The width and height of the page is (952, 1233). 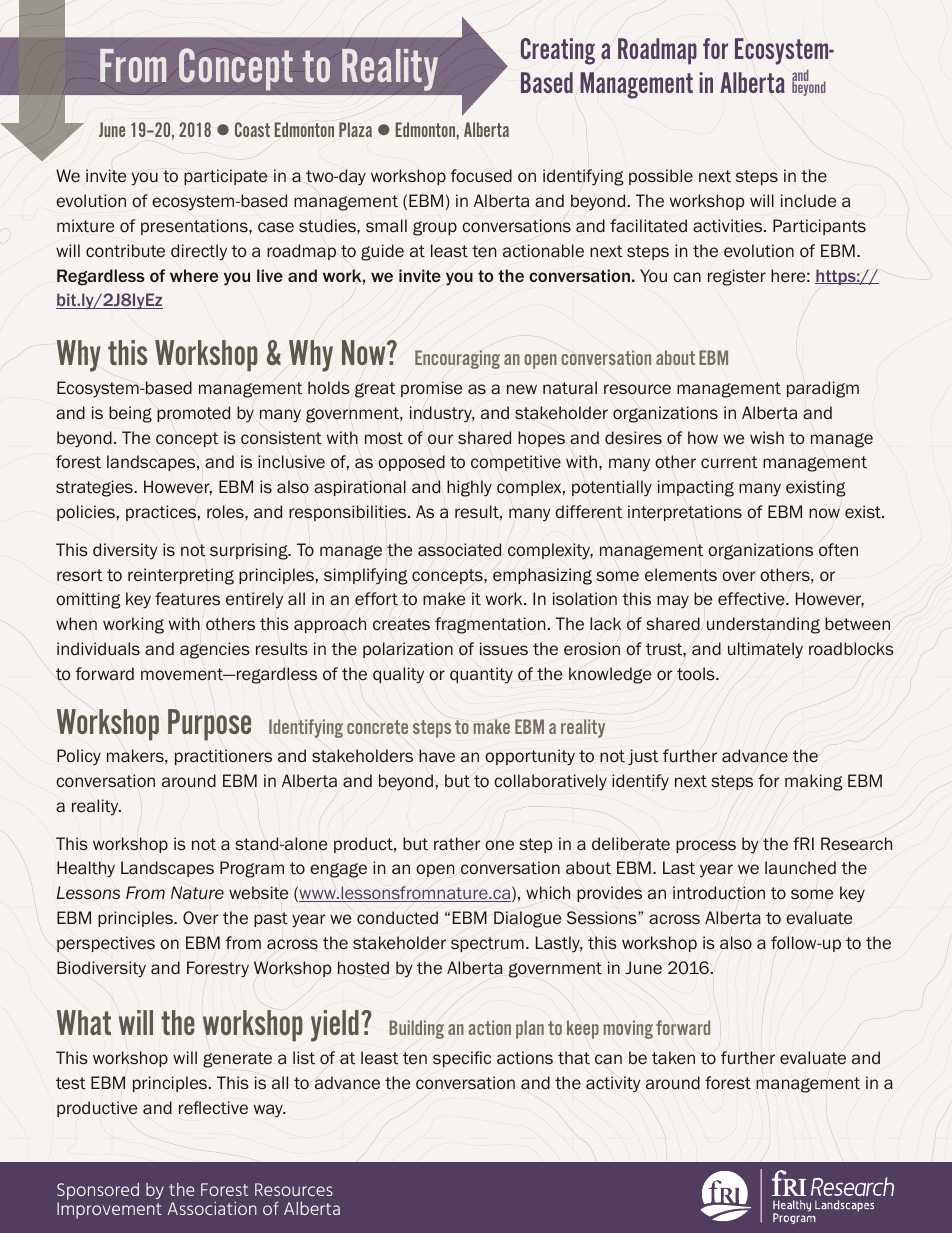 I want to click on possible, so click(x=661, y=177).
